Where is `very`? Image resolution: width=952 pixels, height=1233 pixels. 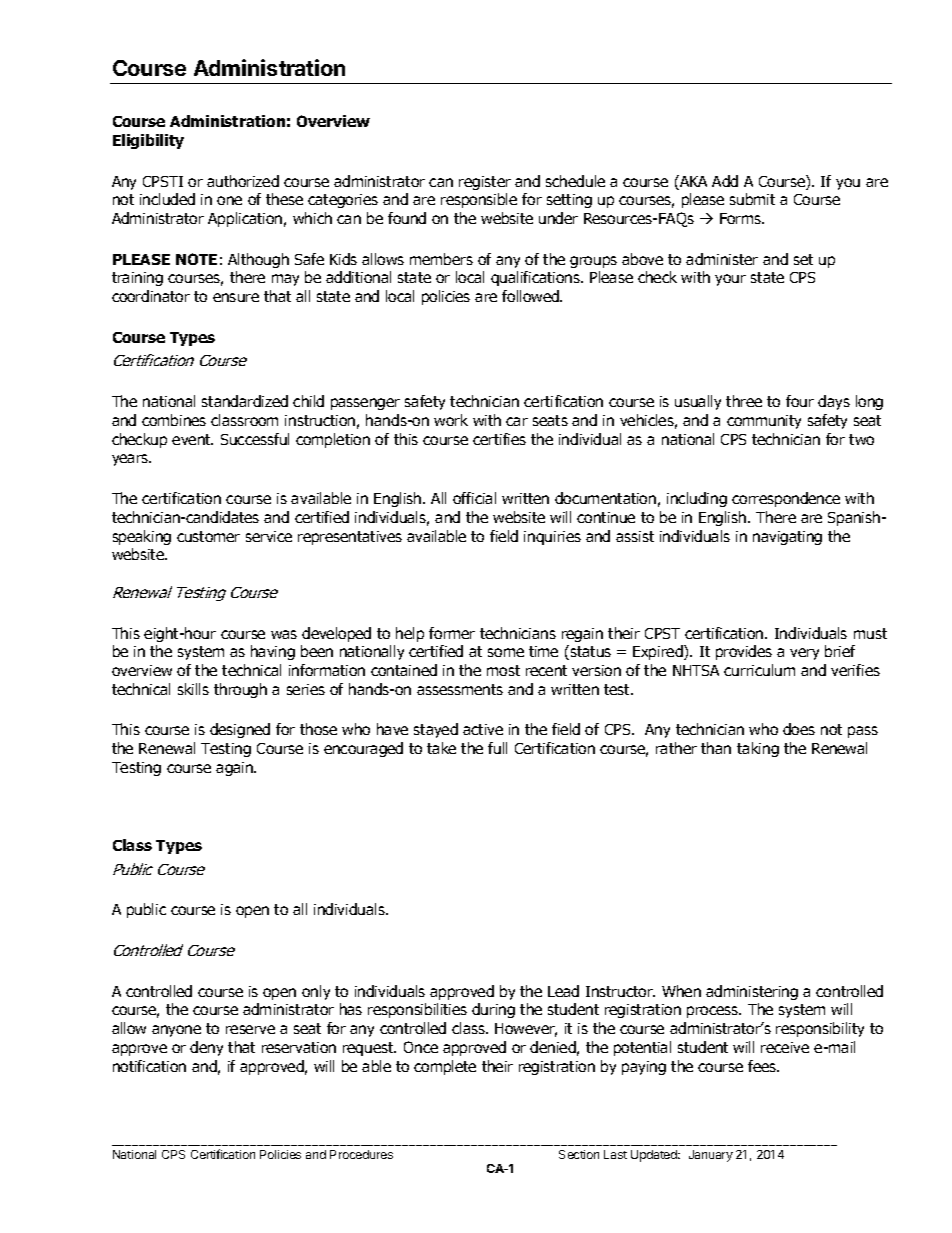
very is located at coordinates (804, 654).
